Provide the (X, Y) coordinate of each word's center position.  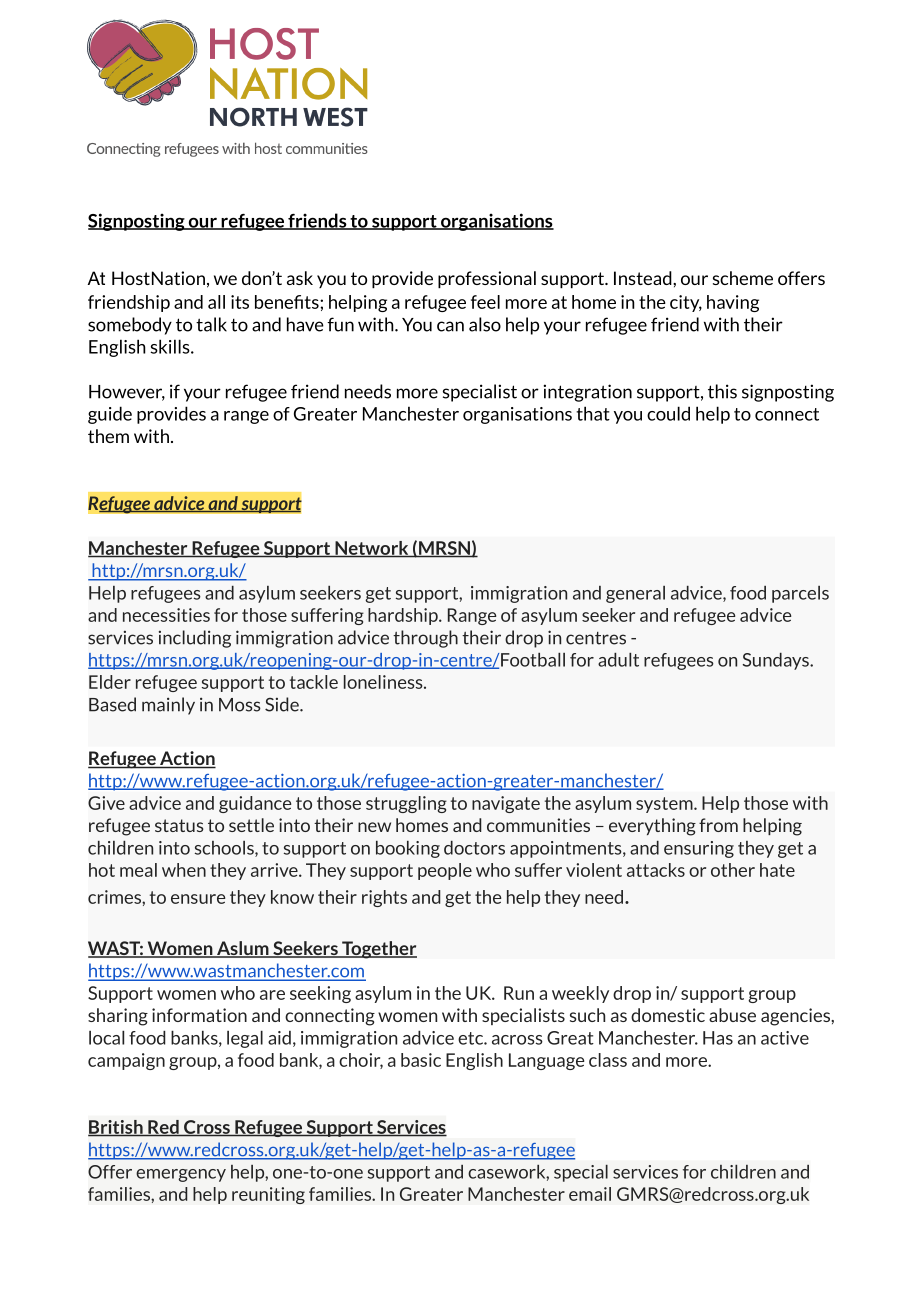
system (665, 805)
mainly (168, 706)
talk (211, 324)
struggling (406, 804)
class (608, 1060)
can (450, 326)
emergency (181, 1175)
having (733, 303)
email (590, 1194)
